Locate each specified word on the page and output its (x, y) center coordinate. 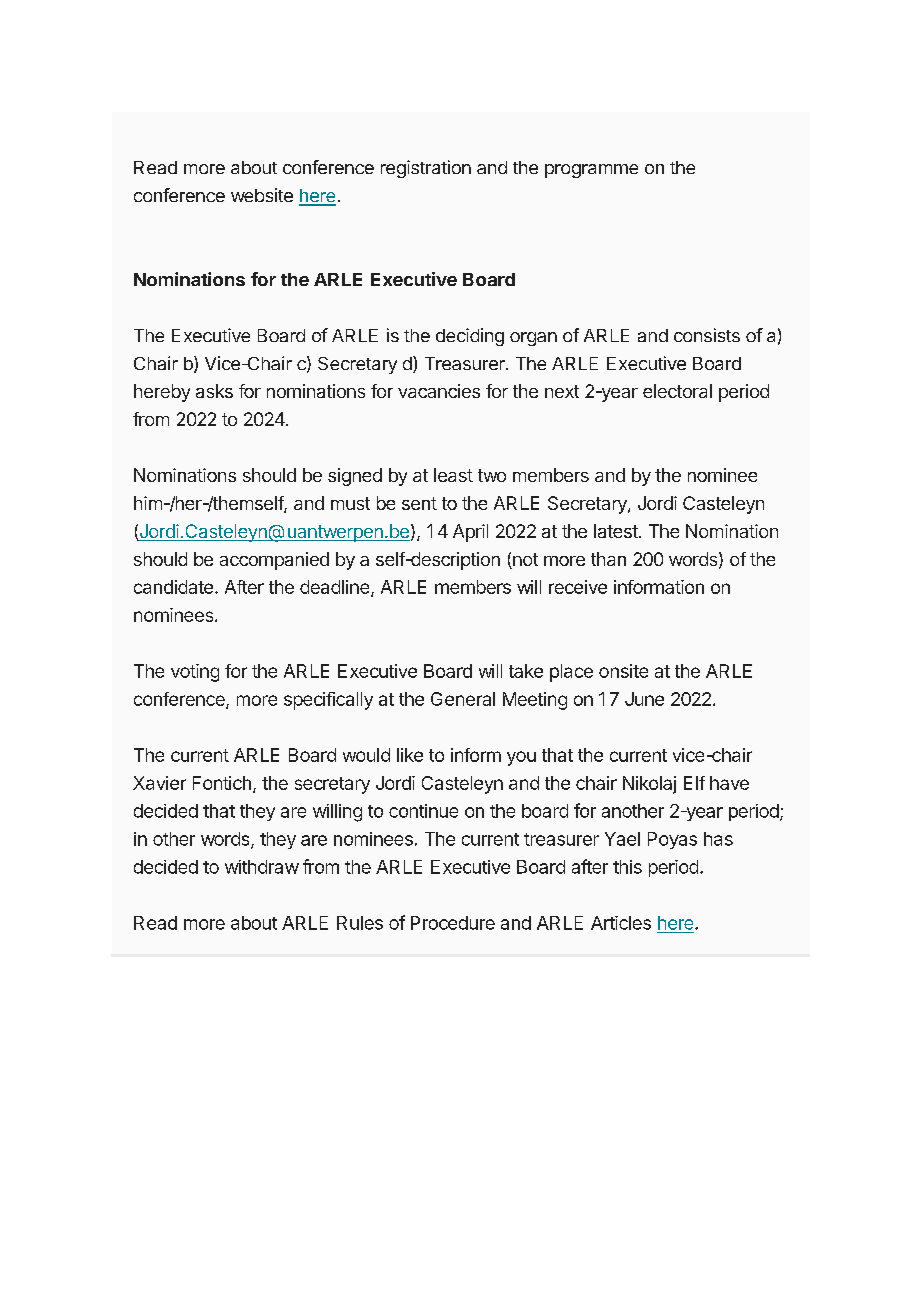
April (470, 533)
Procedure (453, 923)
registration (426, 169)
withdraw (262, 867)
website (262, 195)
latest (616, 531)
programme (591, 171)
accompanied (274, 561)
